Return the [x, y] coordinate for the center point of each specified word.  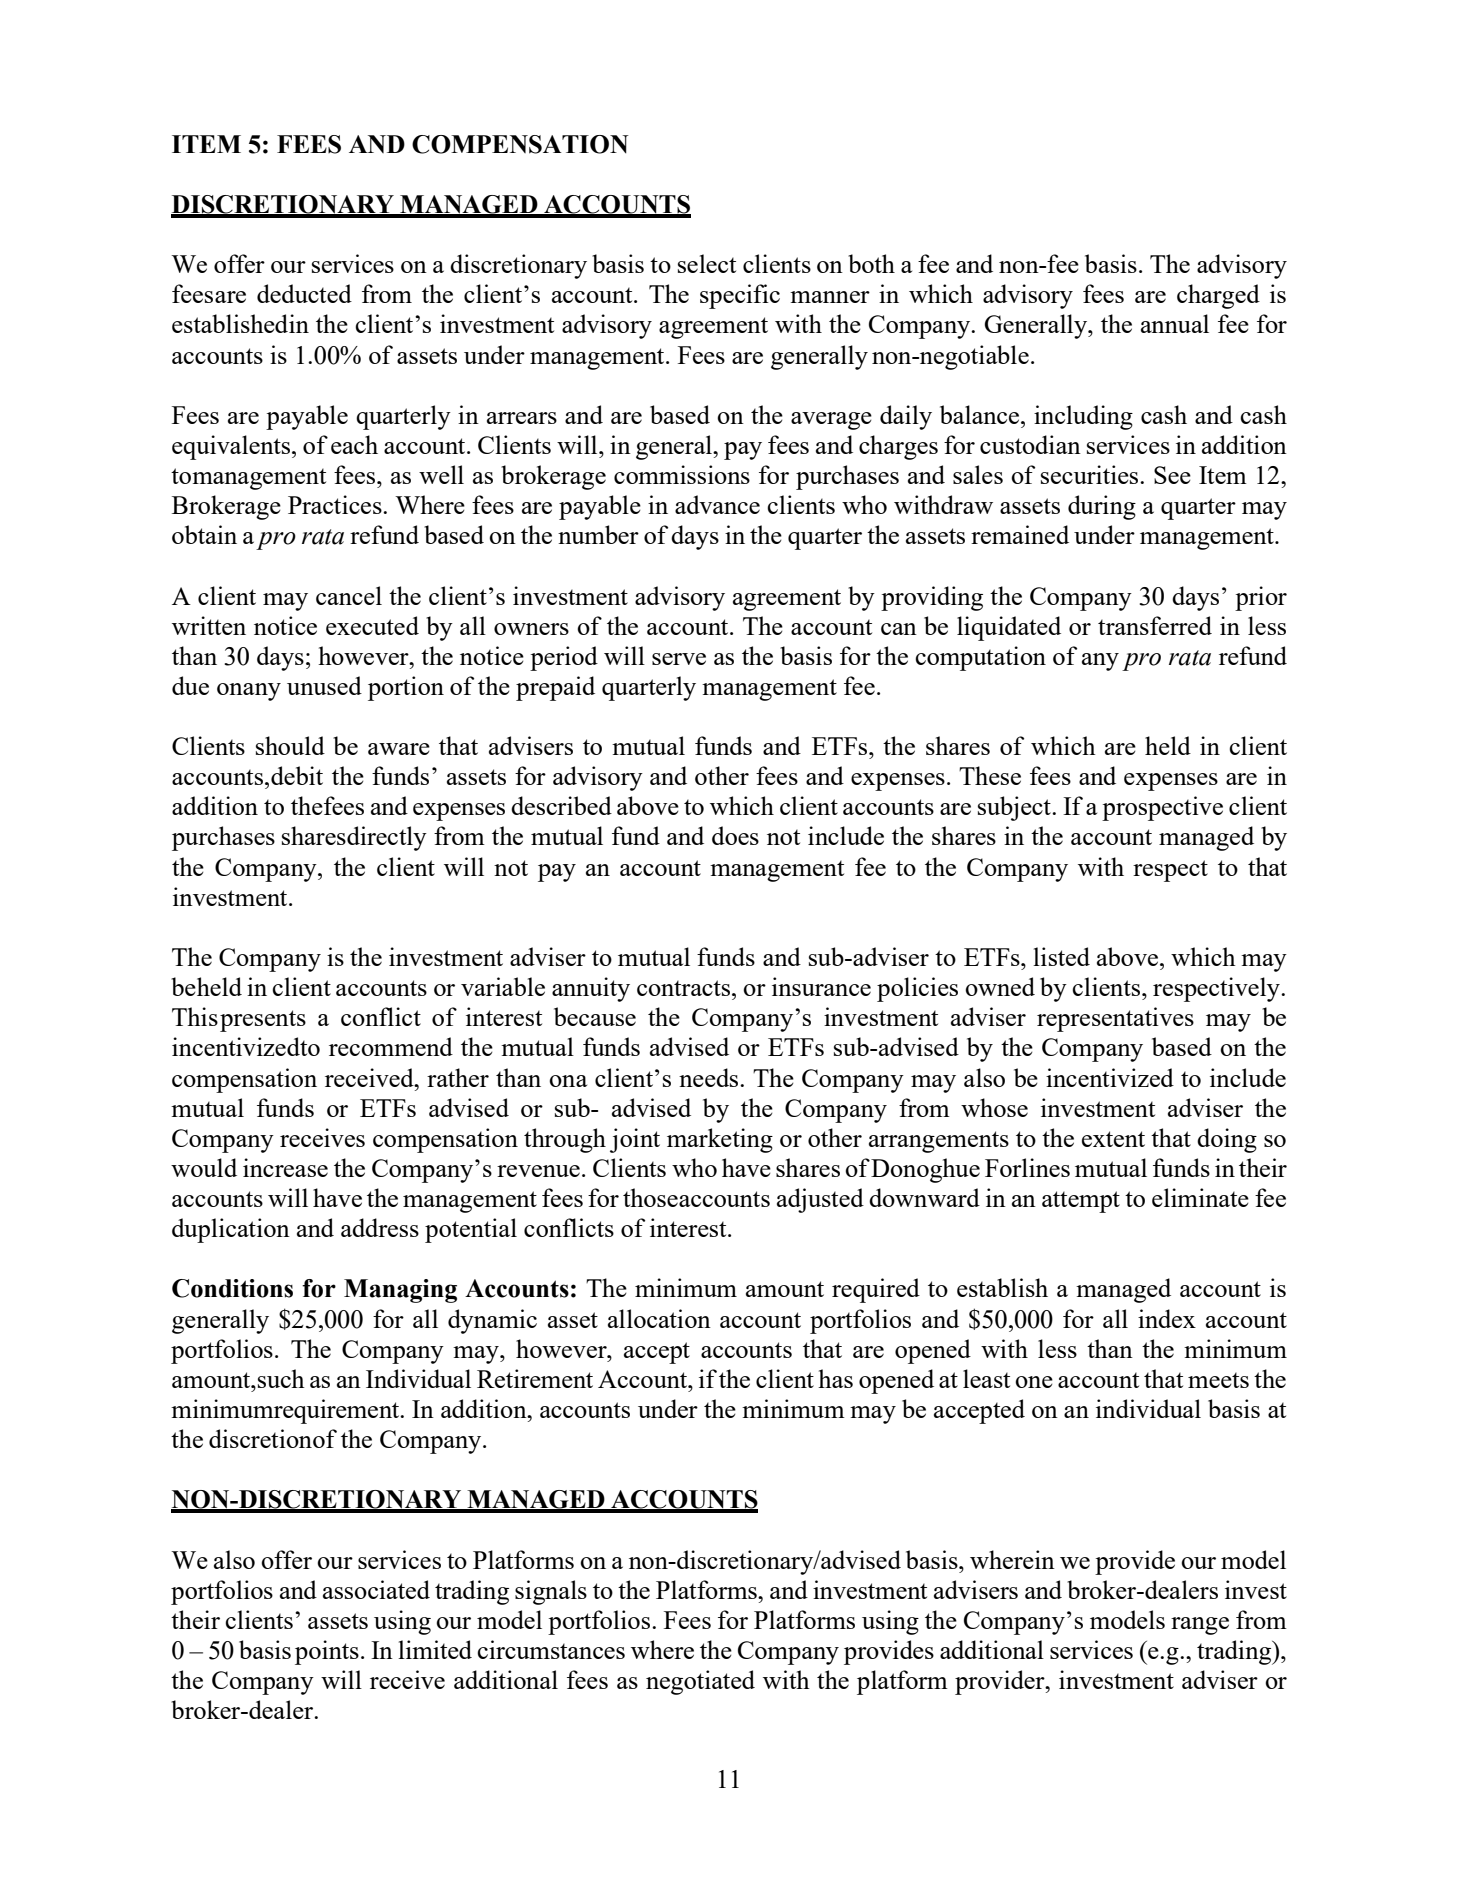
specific [740, 296]
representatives [1115, 1019]
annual [1175, 323]
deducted [304, 293]
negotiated [700, 1682]
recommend [391, 1046]
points [327, 1652]
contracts [683, 988]
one [1034, 1382]
